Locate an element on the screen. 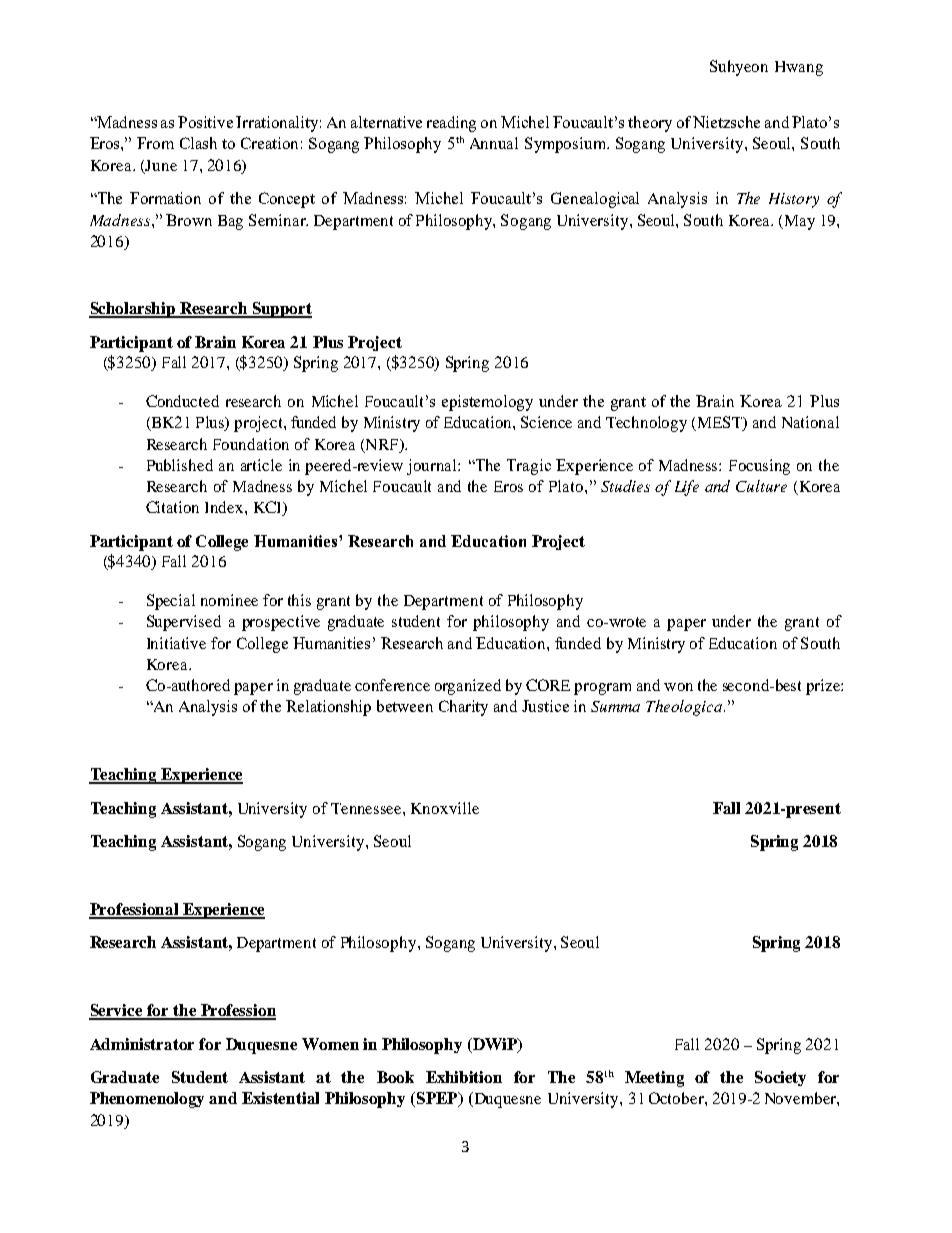 The image size is (952, 1233). Positive is located at coordinates (205, 122).
